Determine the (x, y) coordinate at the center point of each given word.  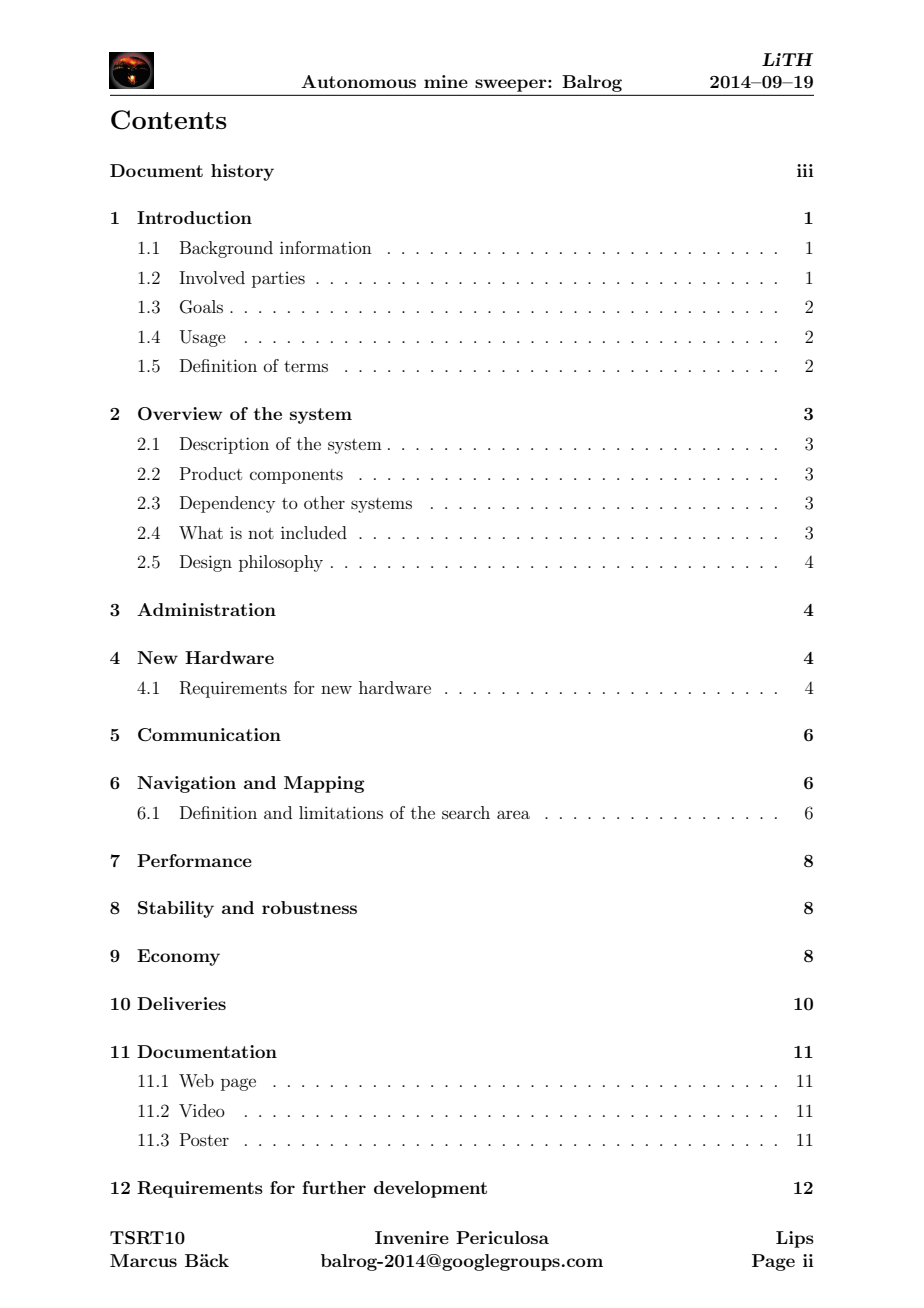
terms (306, 366)
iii (805, 170)
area (513, 814)
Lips (795, 1239)
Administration (206, 609)
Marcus (143, 1260)
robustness (309, 907)
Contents (169, 120)
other (324, 502)
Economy (178, 957)
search (466, 812)
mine (446, 81)
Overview (180, 414)
